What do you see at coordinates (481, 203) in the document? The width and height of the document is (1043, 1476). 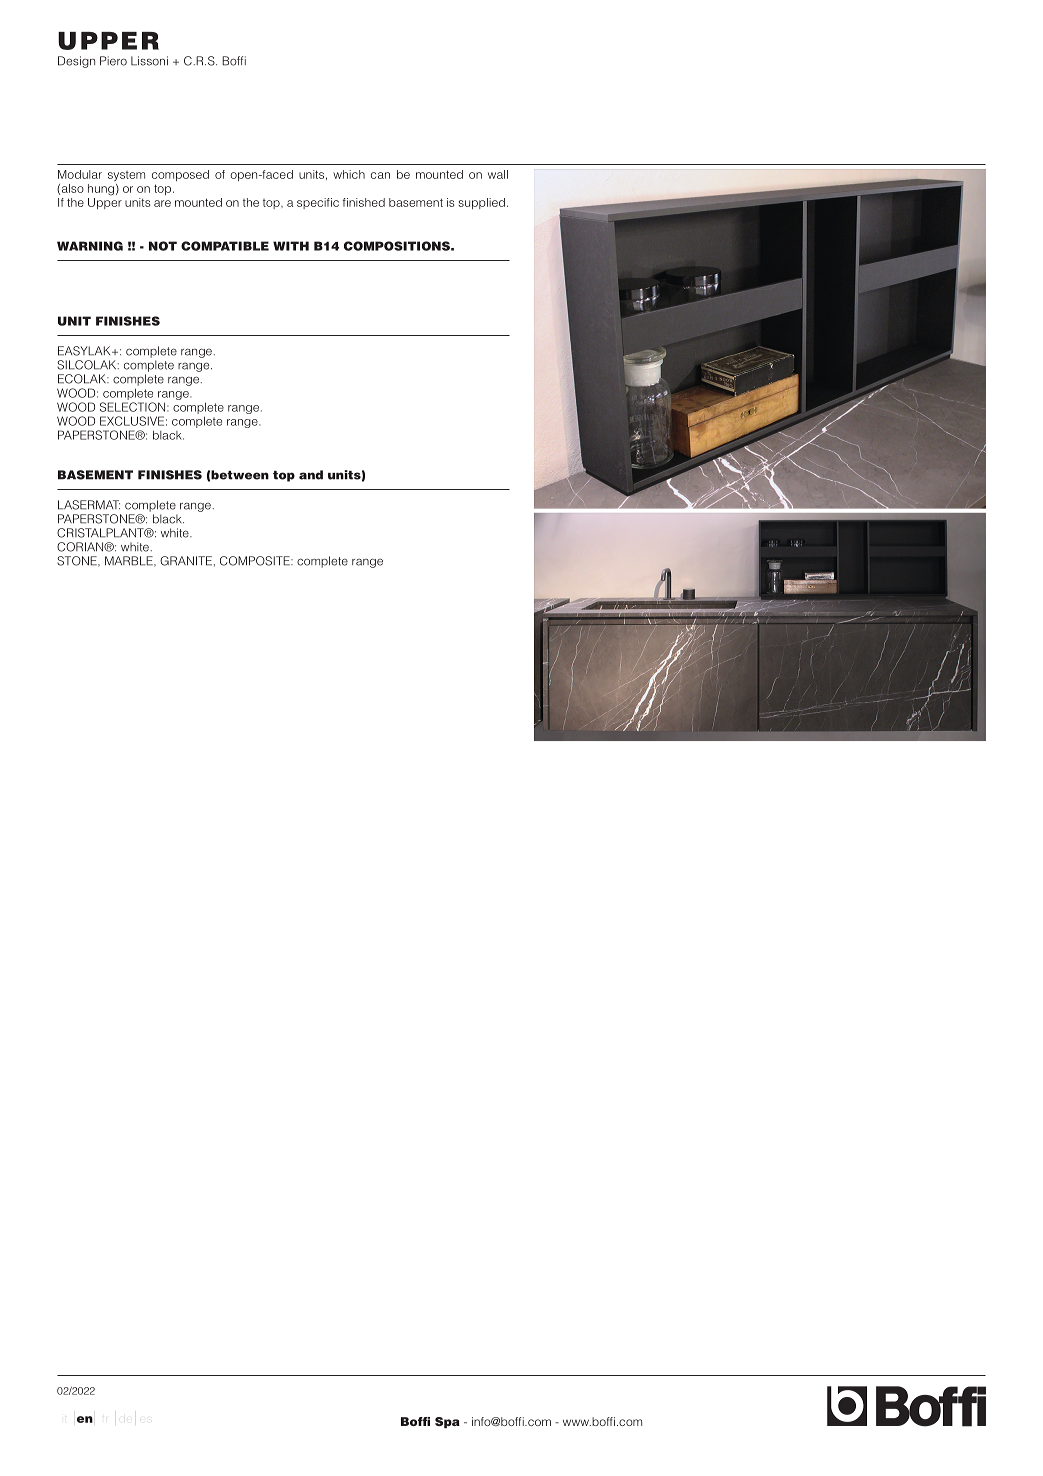 I see `supplied` at bounding box center [481, 203].
